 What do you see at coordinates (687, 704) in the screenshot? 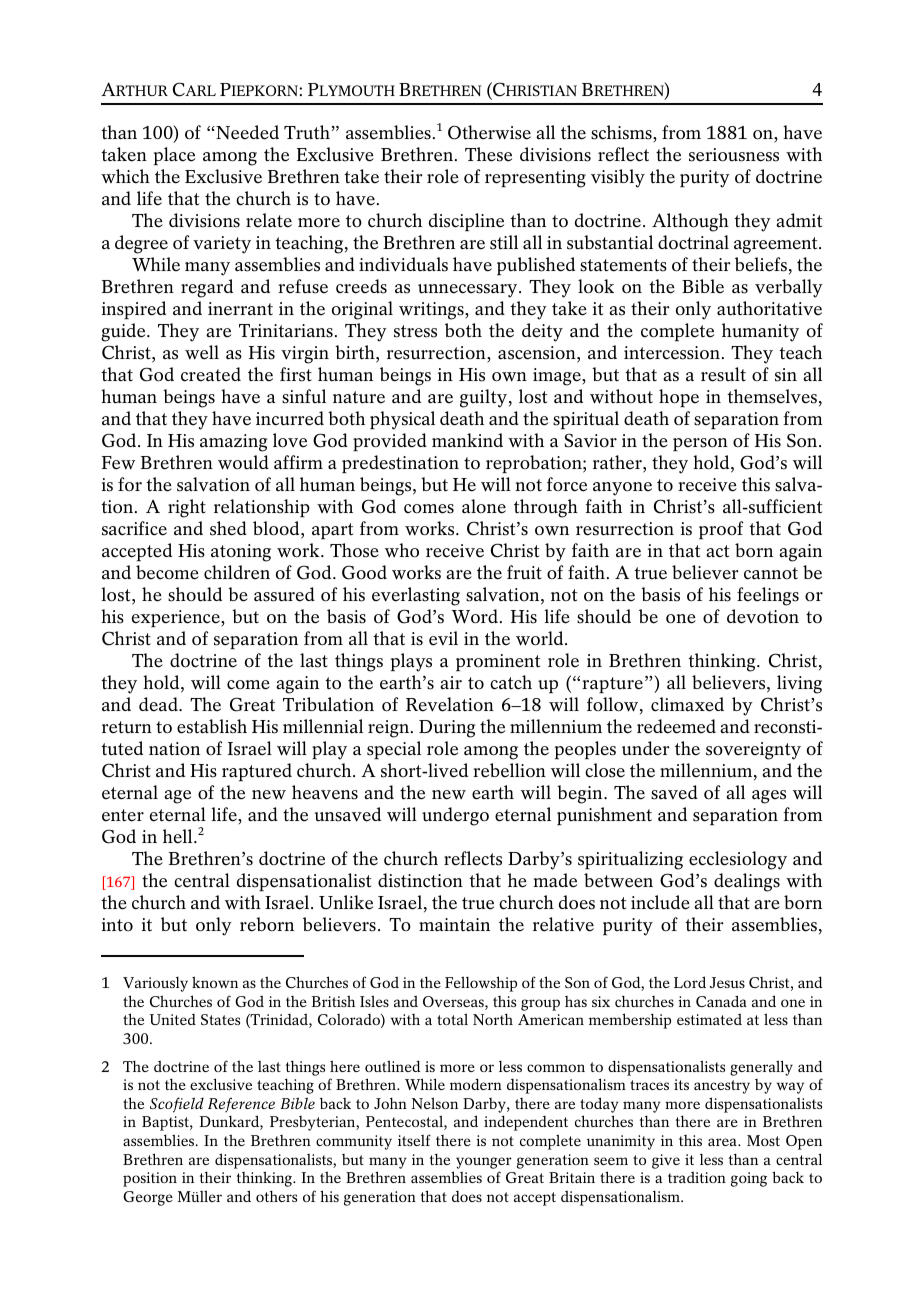
I see `climaxed` at bounding box center [687, 704].
